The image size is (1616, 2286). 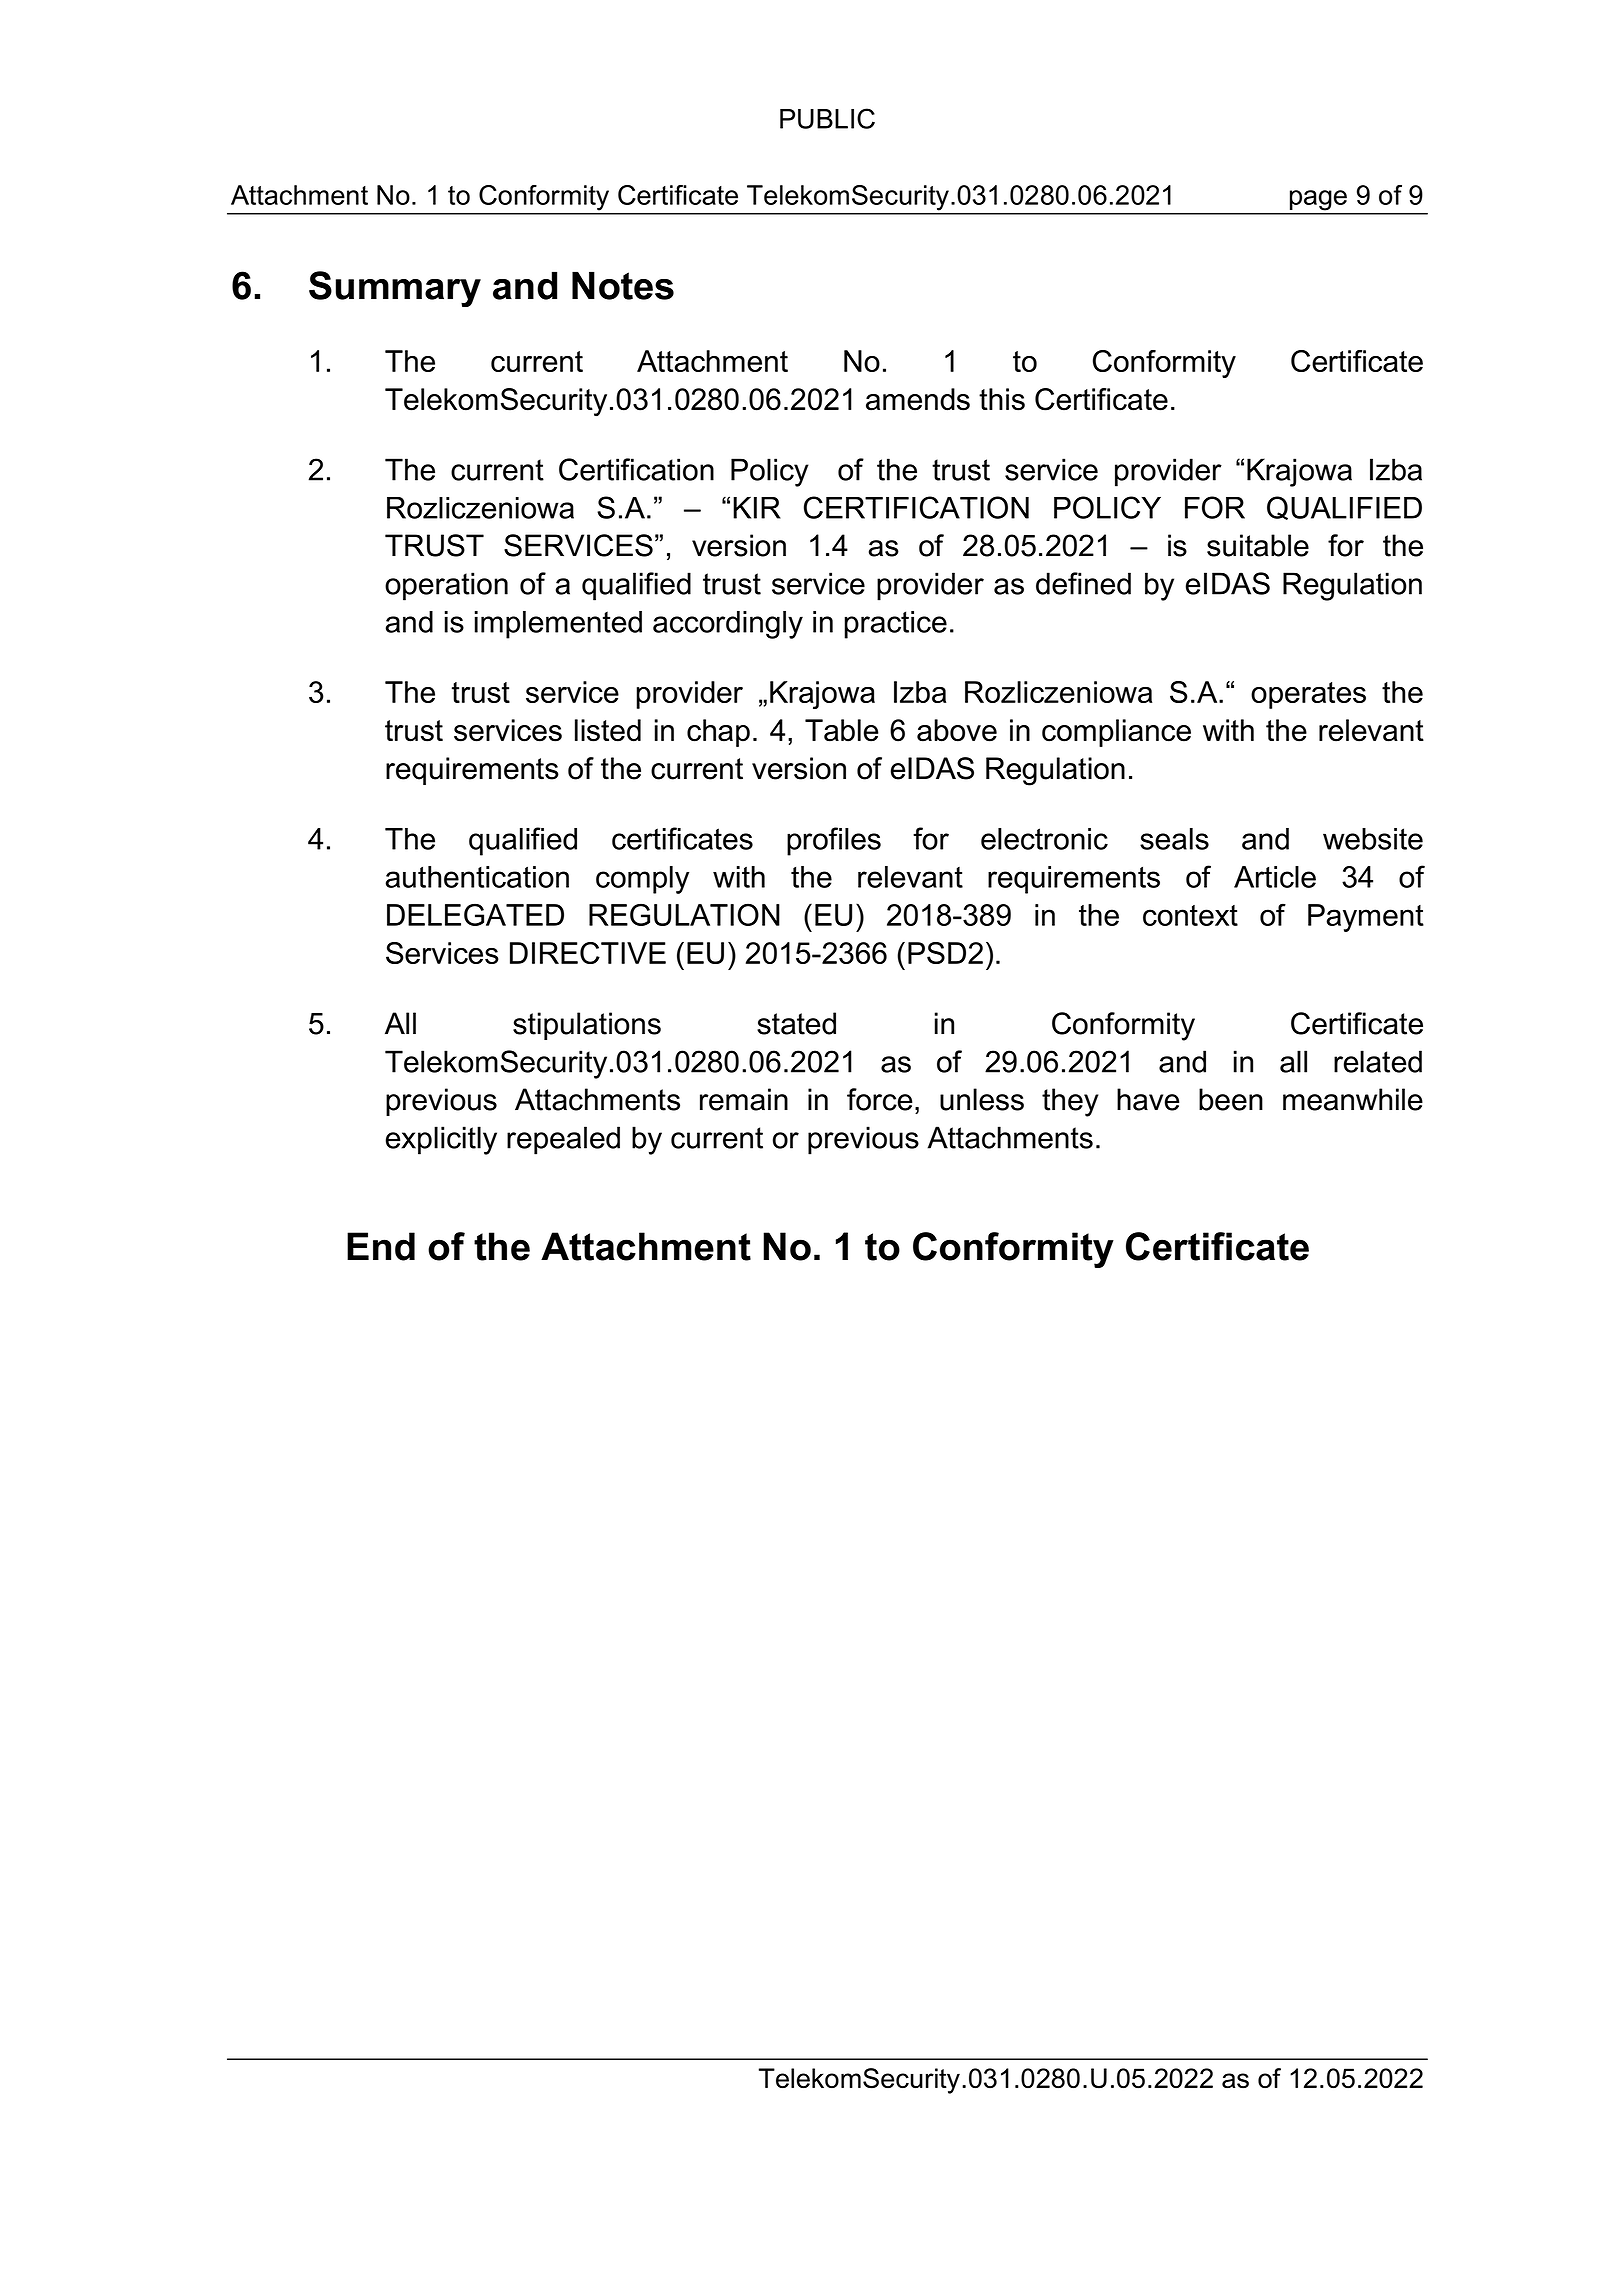 What do you see at coordinates (475, 914) in the screenshot?
I see `DELEGATED` at bounding box center [475, 914].
